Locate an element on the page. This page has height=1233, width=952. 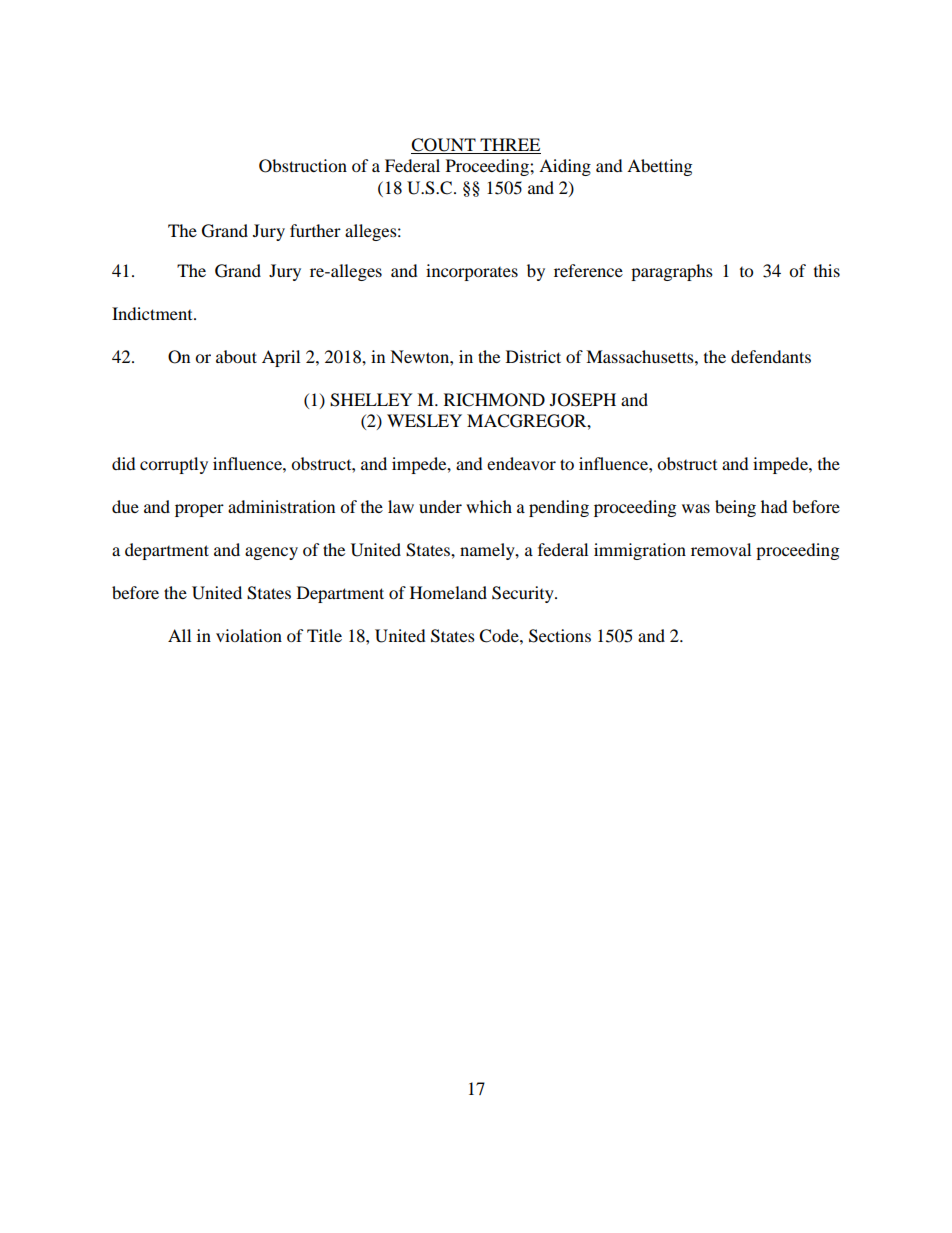
Abetting is located at coordinates (659, 167).
